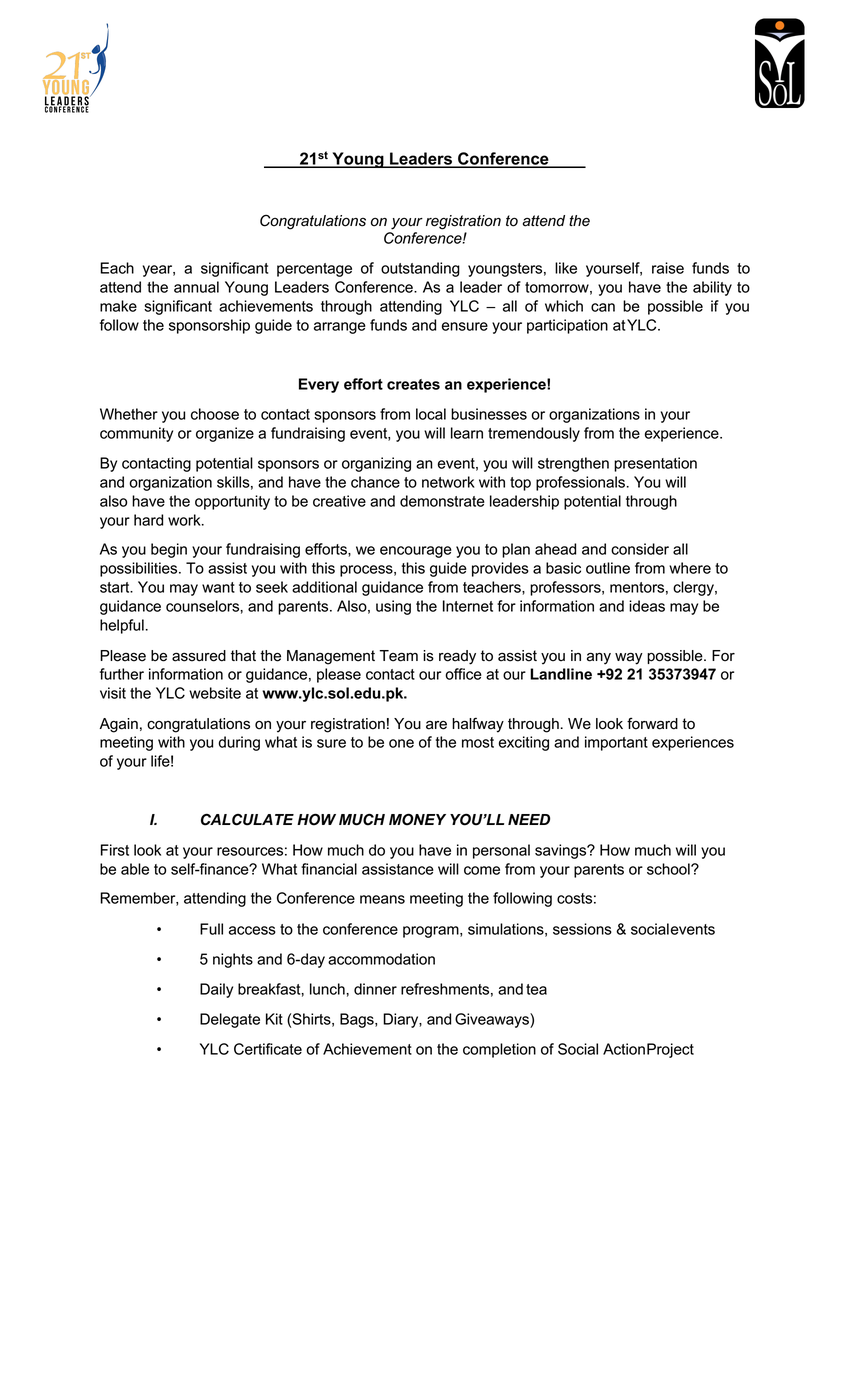  I want to click on outstanding, so click(420, 269).
